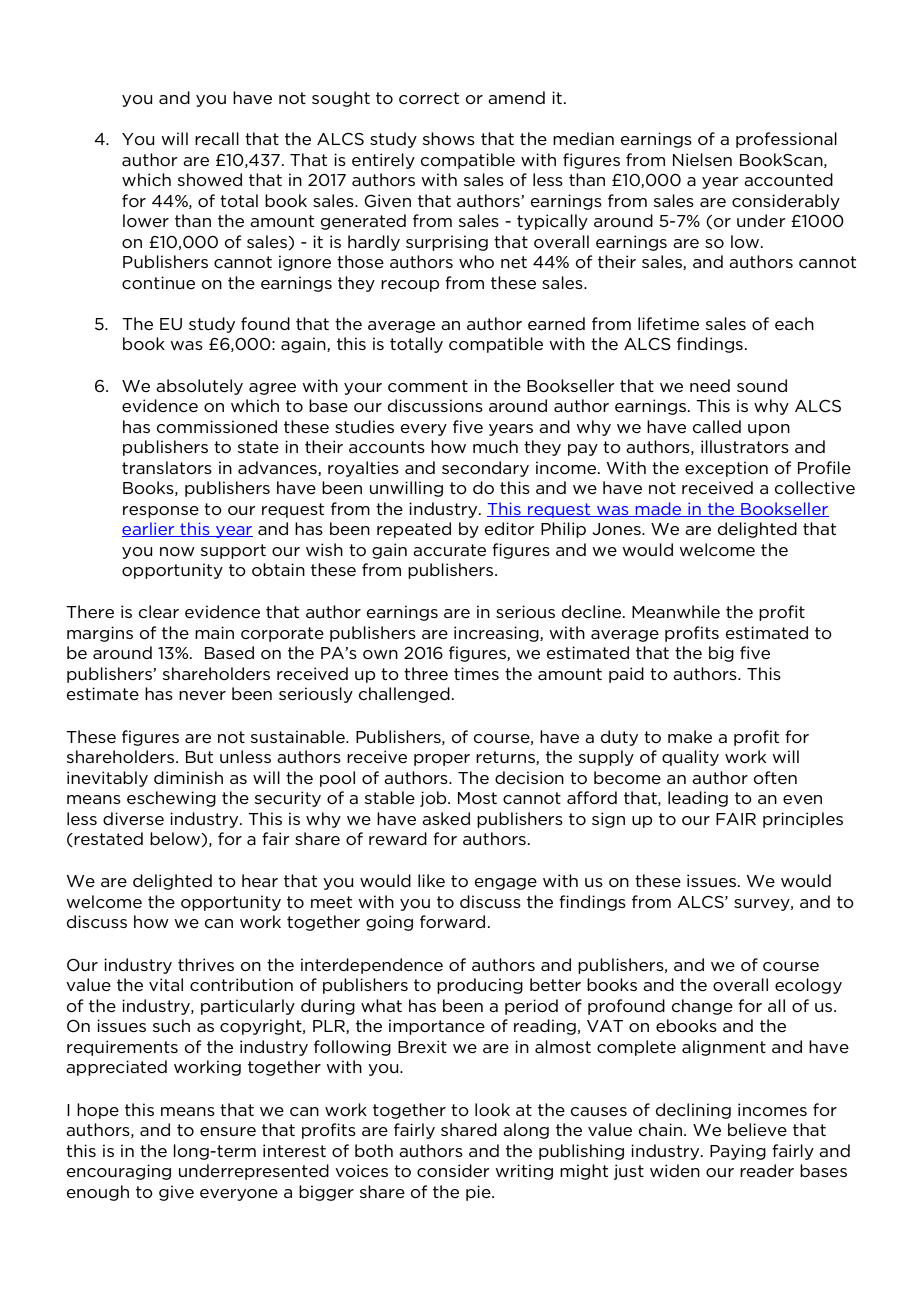 The height and width of the image is (1308, 924). Describe the element at coordinates (676, 611) in the image. I see `Meanwhile` at that location.
